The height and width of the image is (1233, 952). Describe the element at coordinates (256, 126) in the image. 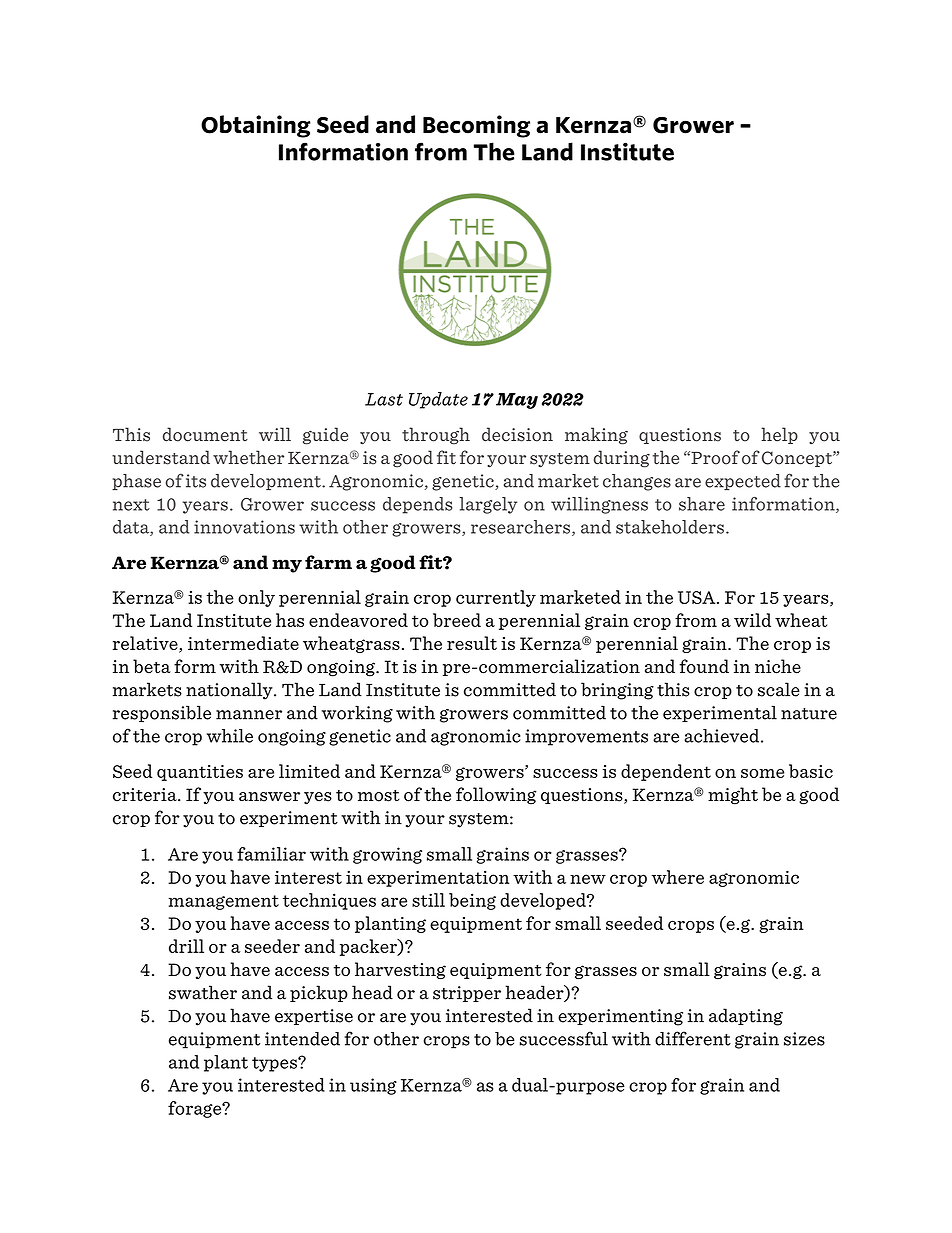

I see `Obtaining` at that location.
